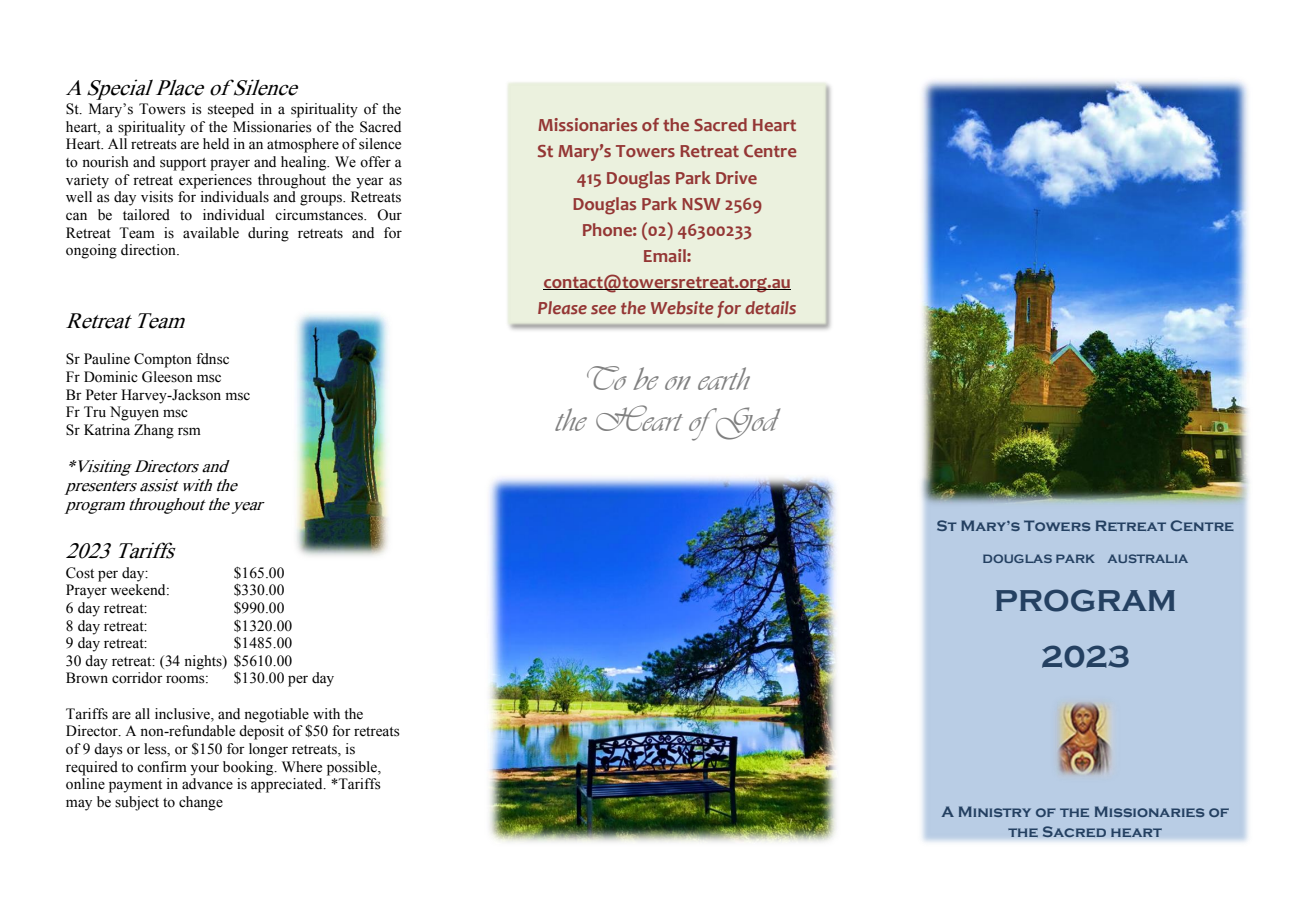 The image size is (1308, 924). What do you see at coordinates (747, 423) in the screenshot?
I see `God` at bounding box center [747, 423].
